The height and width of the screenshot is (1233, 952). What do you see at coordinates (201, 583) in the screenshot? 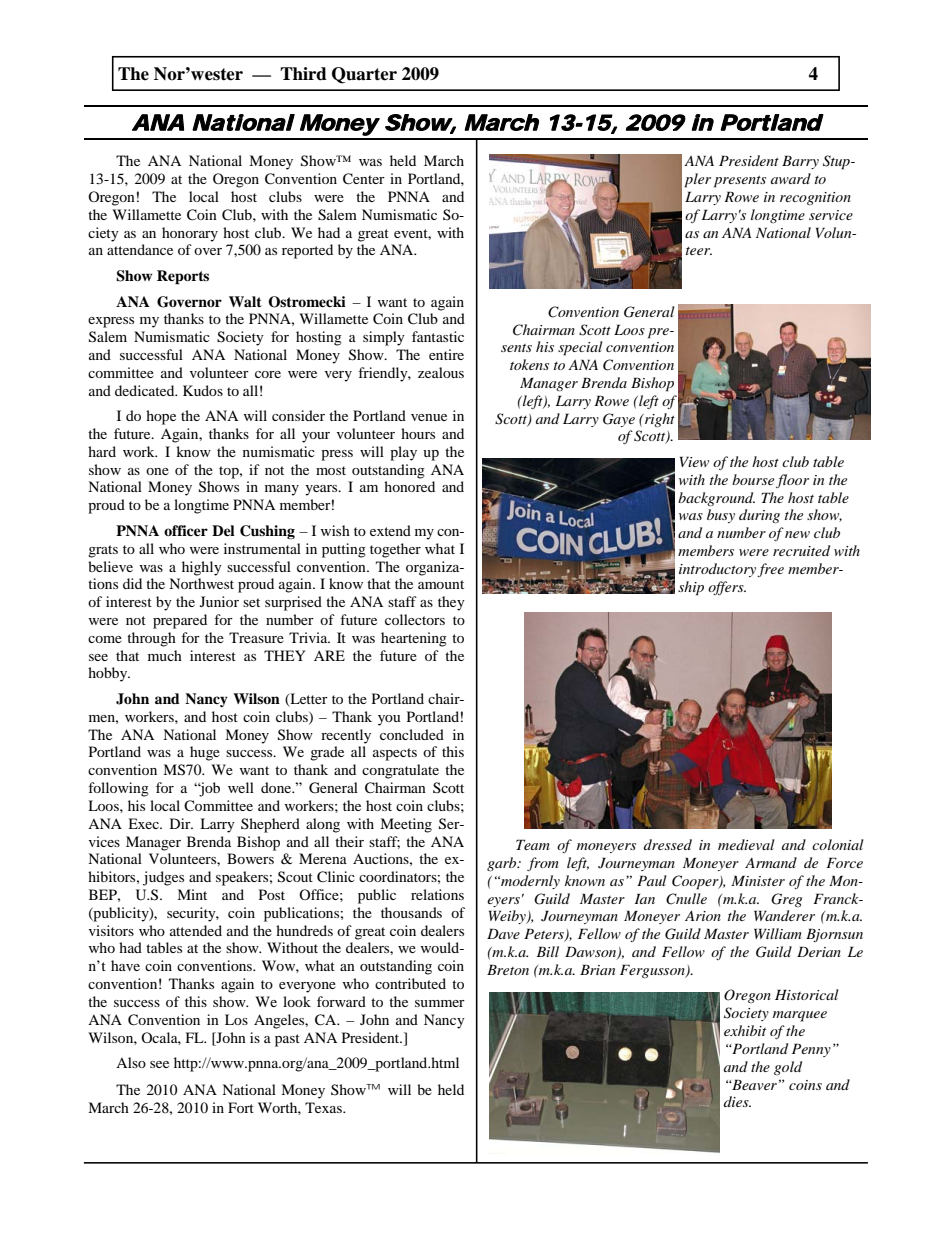
I see `Northwest` at bounding box center [201, 583].
